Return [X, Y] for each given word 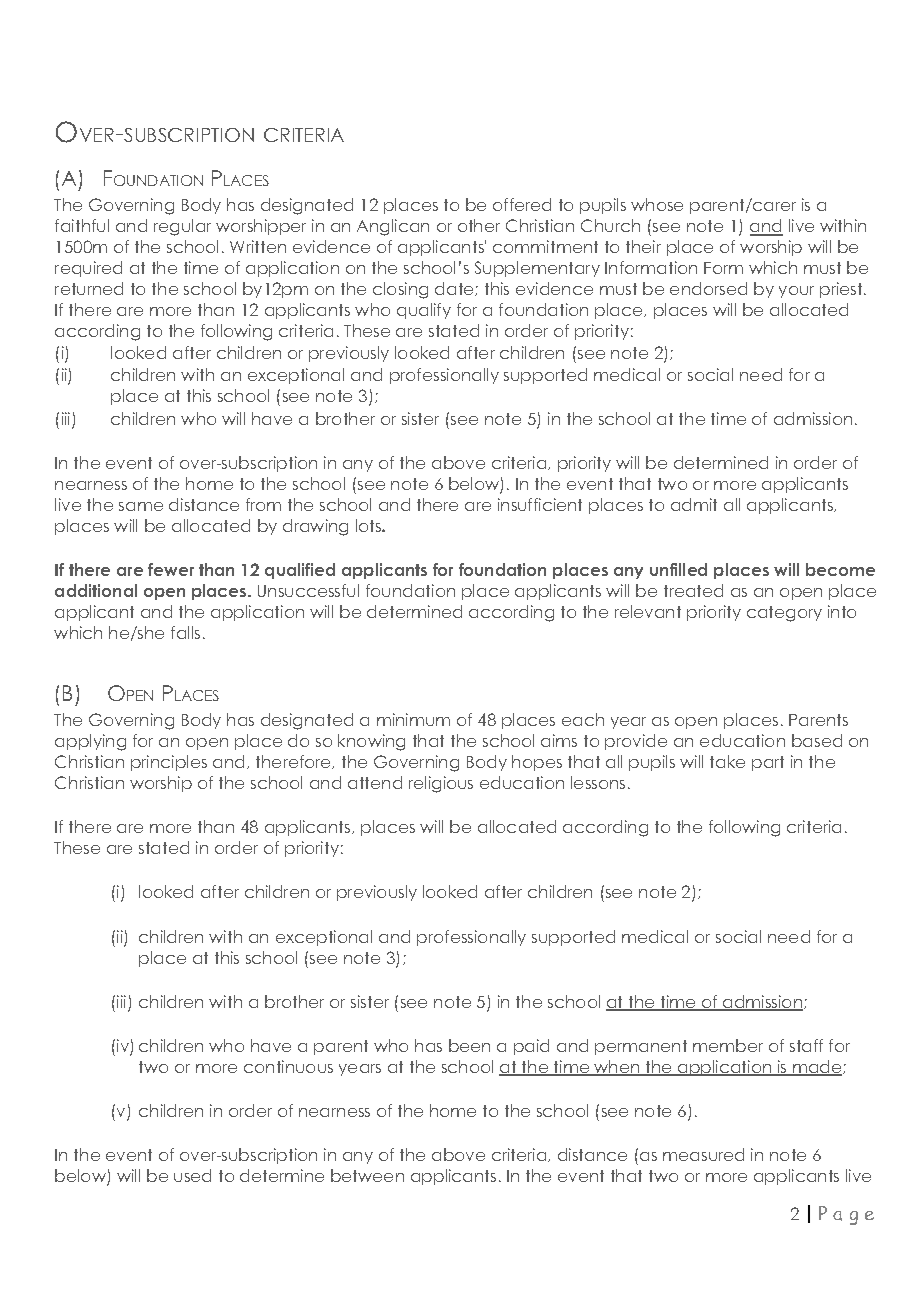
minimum [413, 719]
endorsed [708, 288]
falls [185, 632]
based [817, 740]
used [192, 1175]
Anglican [393, 227]
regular [182, 227]
